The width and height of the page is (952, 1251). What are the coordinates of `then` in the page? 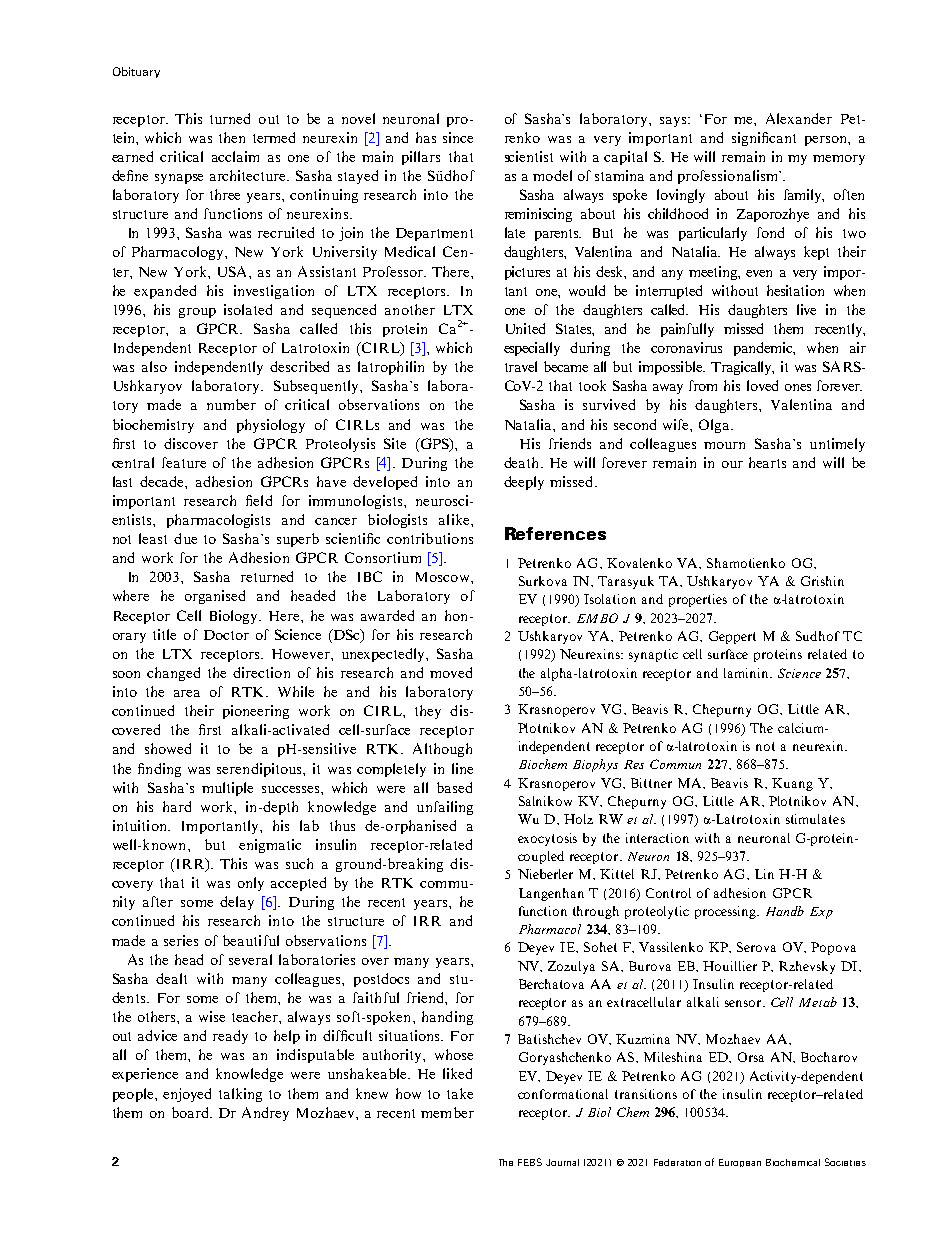 It's located at (232, 137).
